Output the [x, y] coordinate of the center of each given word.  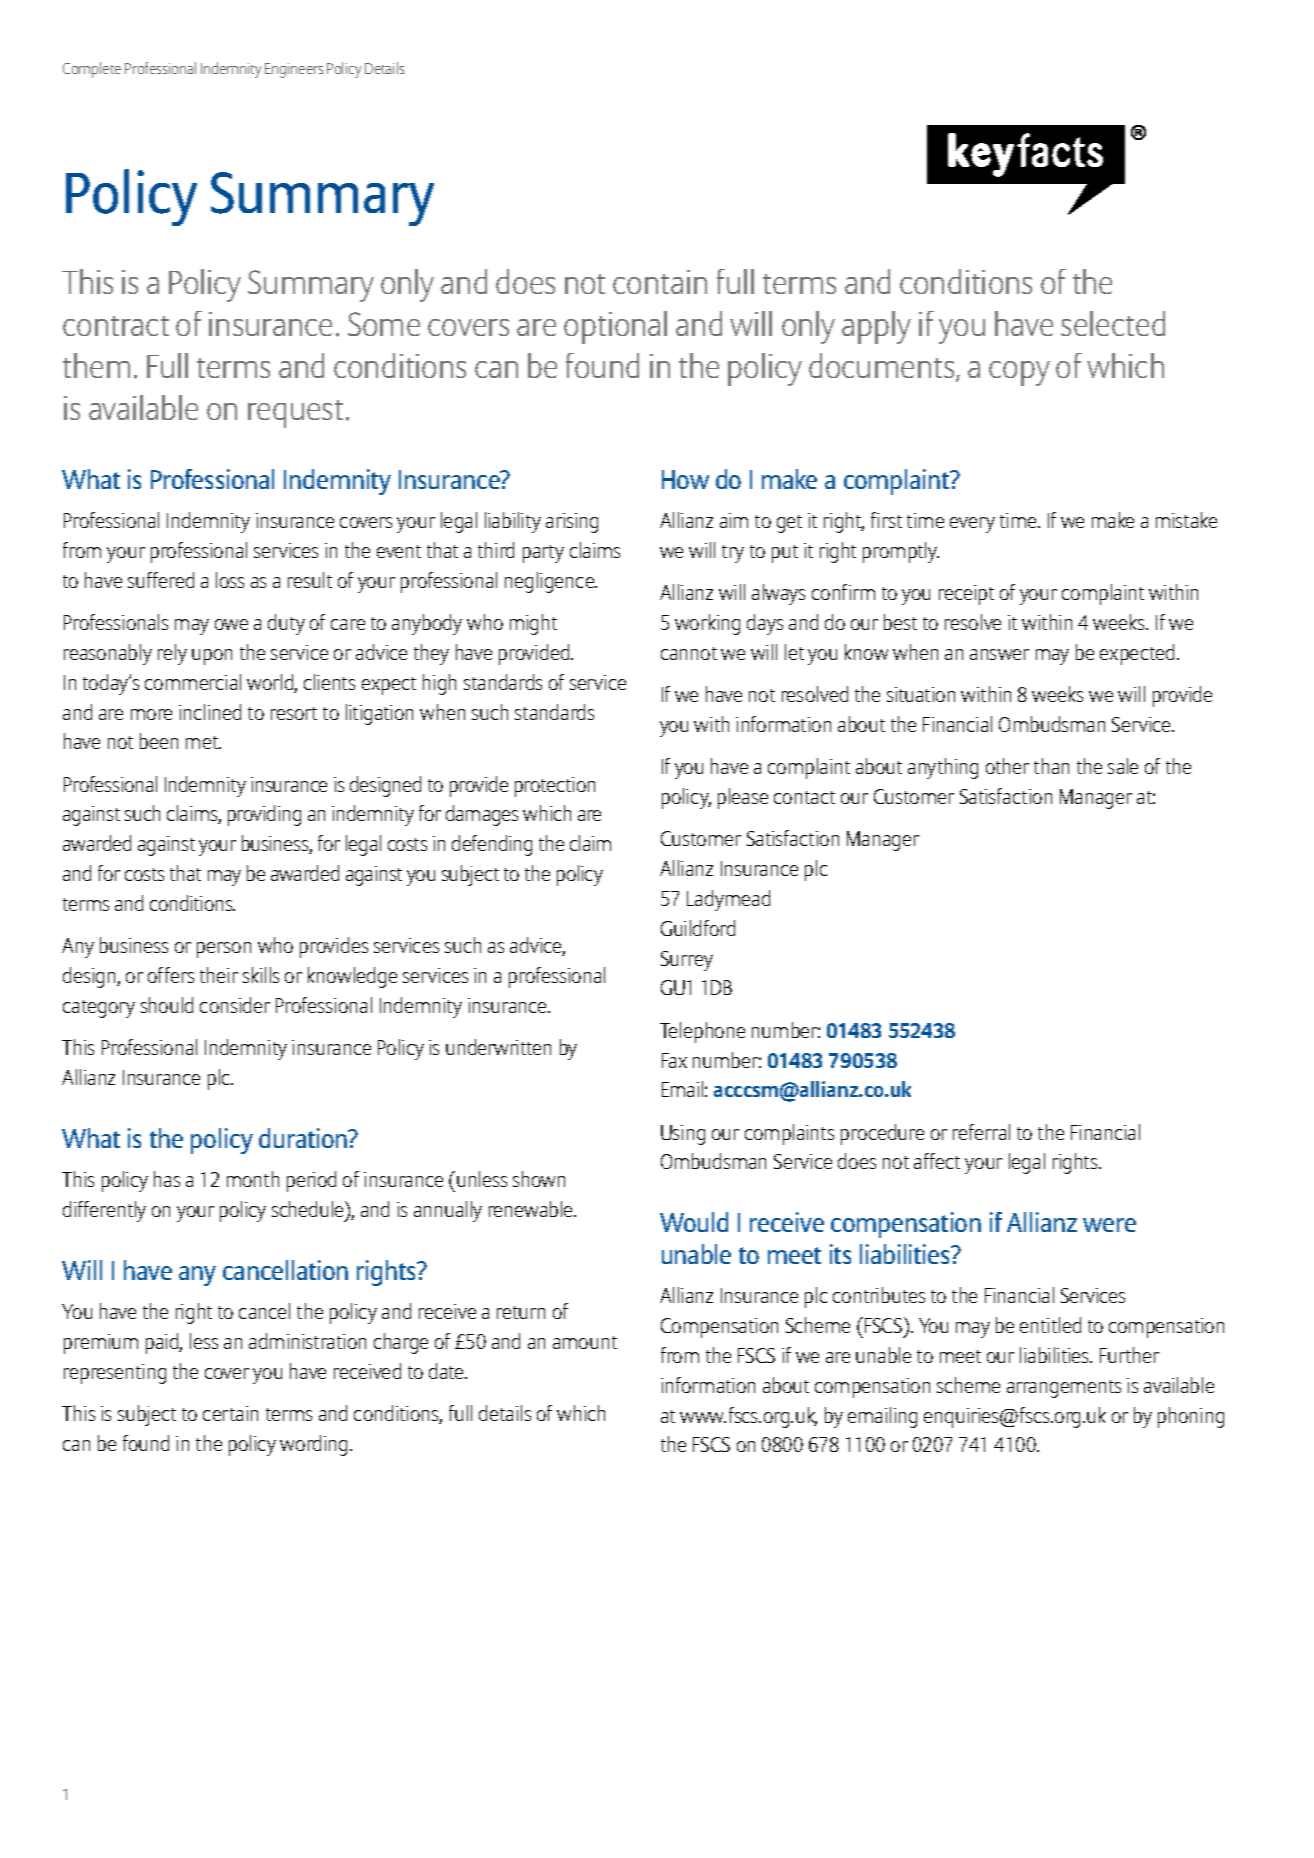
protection [555, 787]
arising [572, 523]
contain [660, 282]
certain [230, 1413]
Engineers [294, 70]
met [203, 742]
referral [981, 1132]
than [1051, 766]
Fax [674, 1060]
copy [1019, 373]
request [295, 414]
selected [1113, 323]
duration [304, 1138]
